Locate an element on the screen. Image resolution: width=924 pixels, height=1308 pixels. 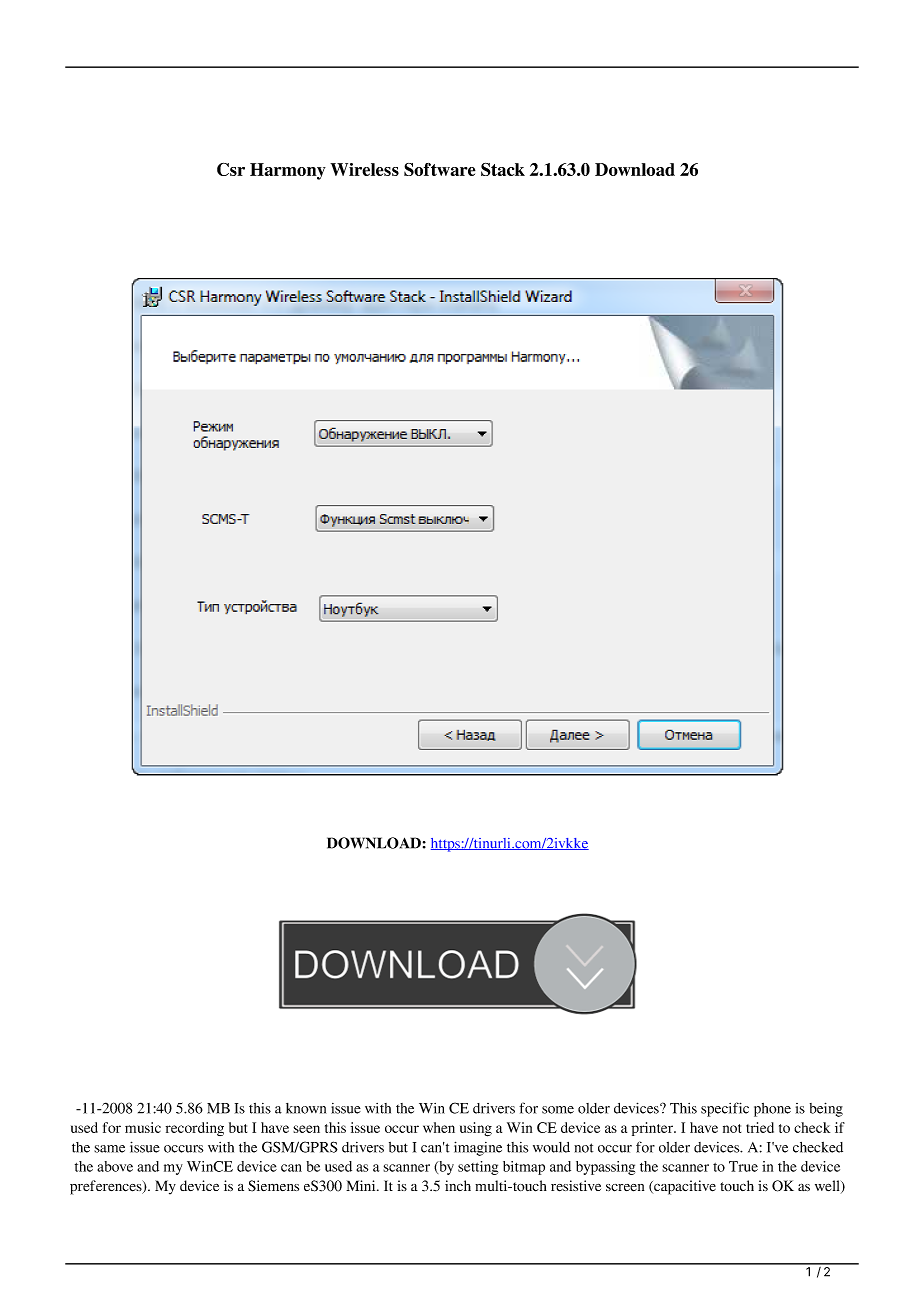
known is located at coordinates (306, 1108).
